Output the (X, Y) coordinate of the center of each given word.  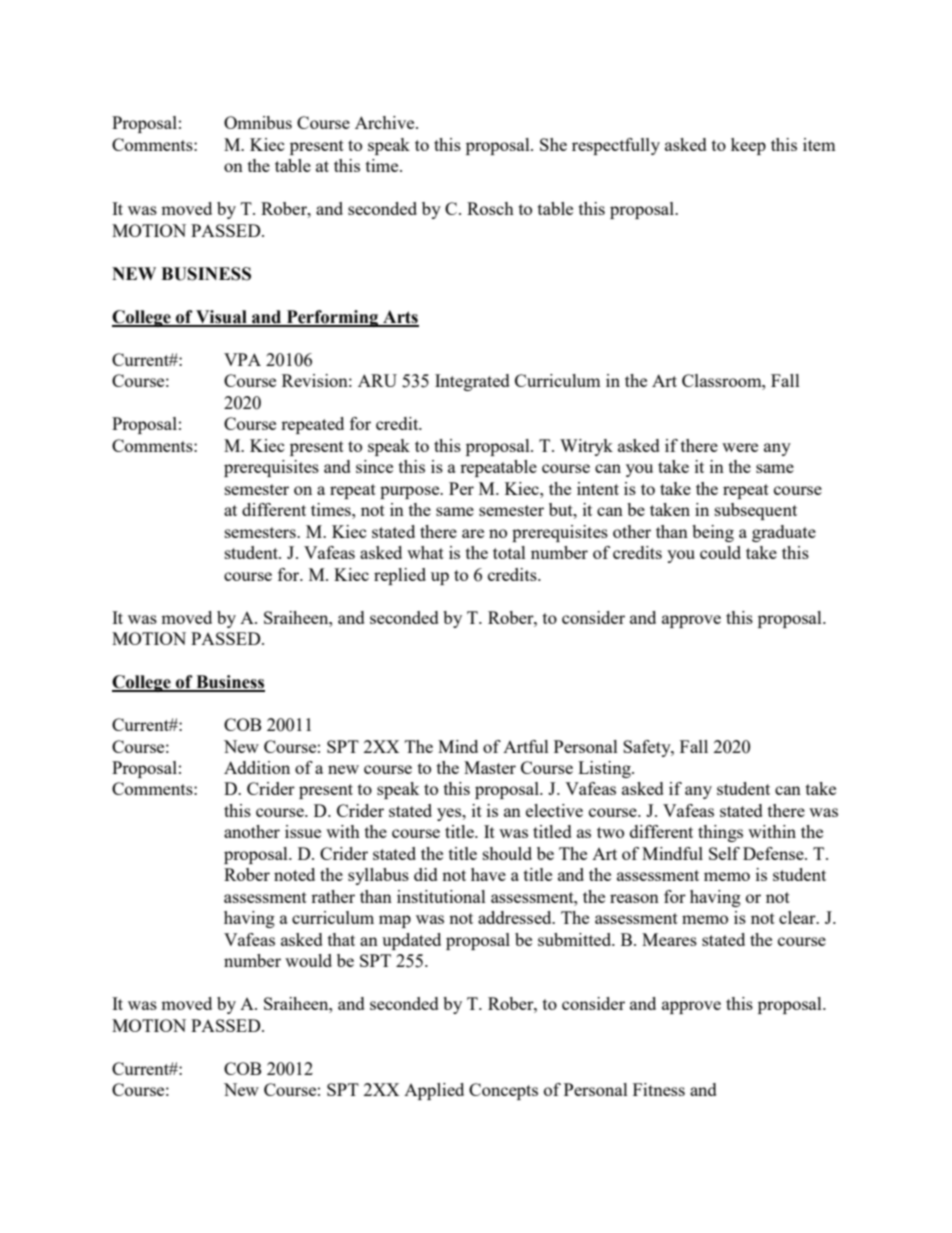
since (374, 466)
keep (748, 146)
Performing (332, 318)
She (553, 144)
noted (294, 874)
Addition (257, 767)
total (509, 552)
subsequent (756, 511)
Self (724, 853)
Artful (526, 746)
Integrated (472, 382)
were (740, 447)
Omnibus (258, 122)
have (488, 874)
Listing (605, 769)
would (308, 960)
